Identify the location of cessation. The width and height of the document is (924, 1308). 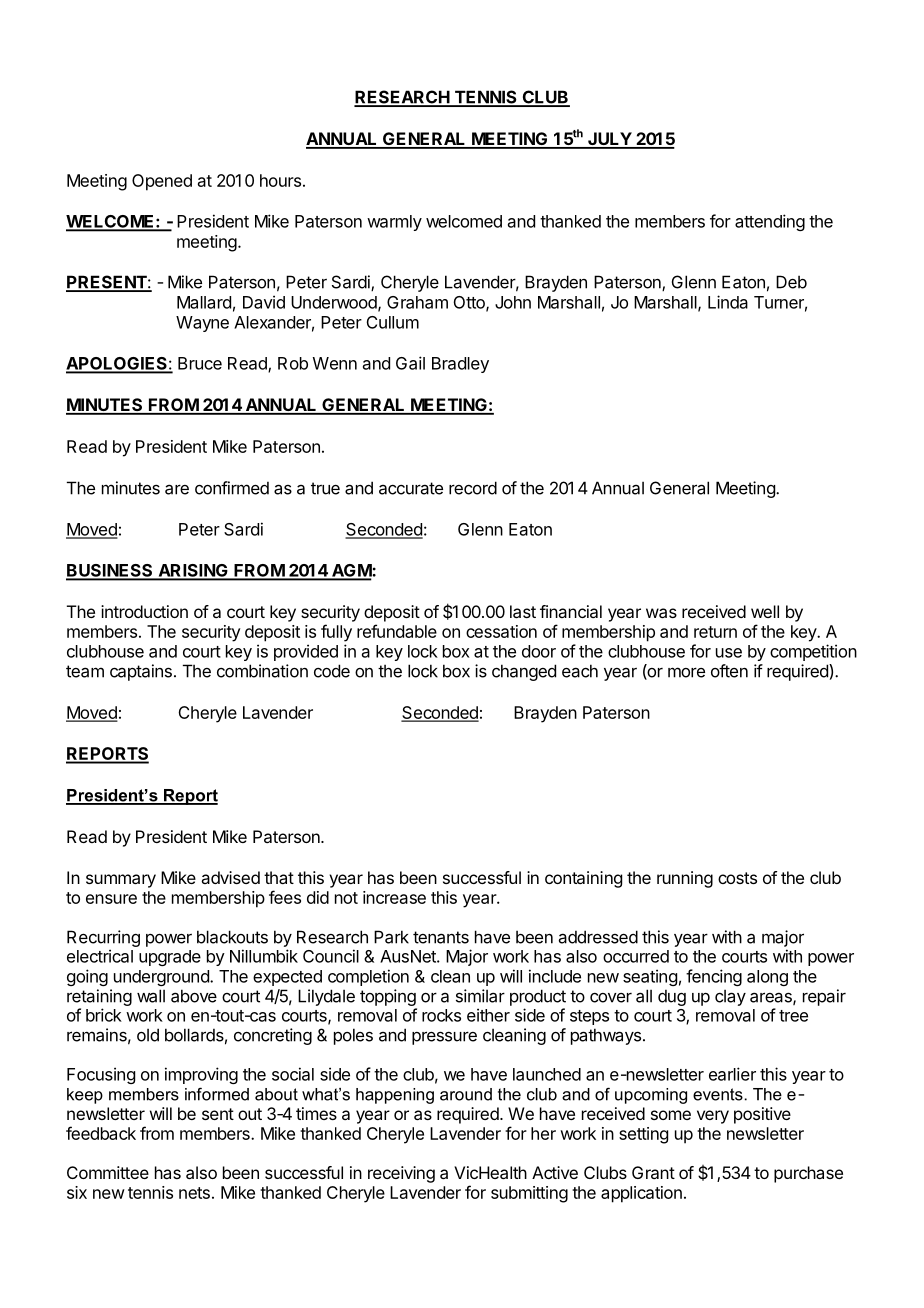
(501, 631).
